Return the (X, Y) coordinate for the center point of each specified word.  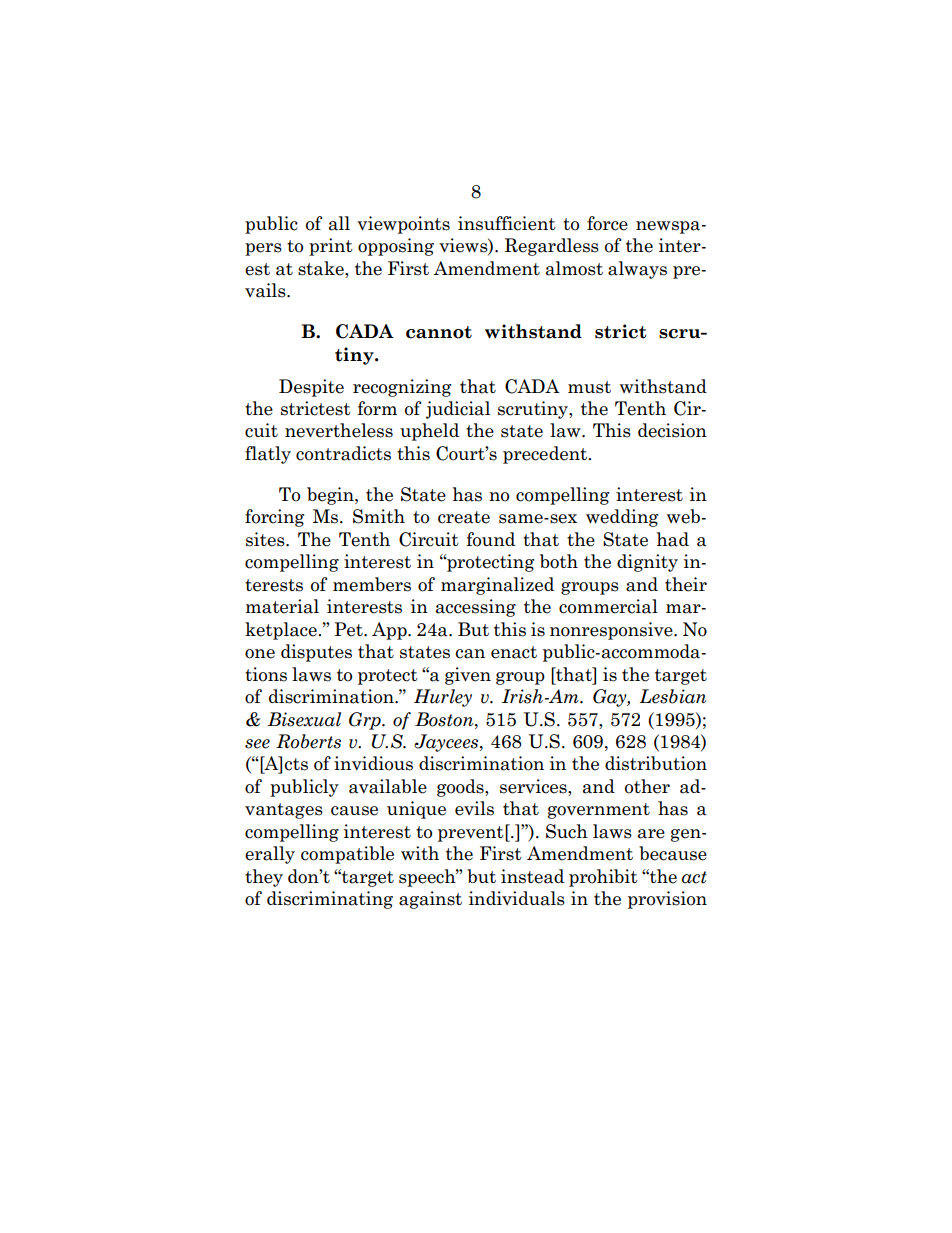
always (637, 270)
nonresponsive (612, 631)
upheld (429, 432)
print (331, 247)
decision (672, 430)
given (468, 676)
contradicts (343, 453)
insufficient (507, 223)
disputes (316, 653)
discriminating (330, 900)
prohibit (603, 878)
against (430, 900)
